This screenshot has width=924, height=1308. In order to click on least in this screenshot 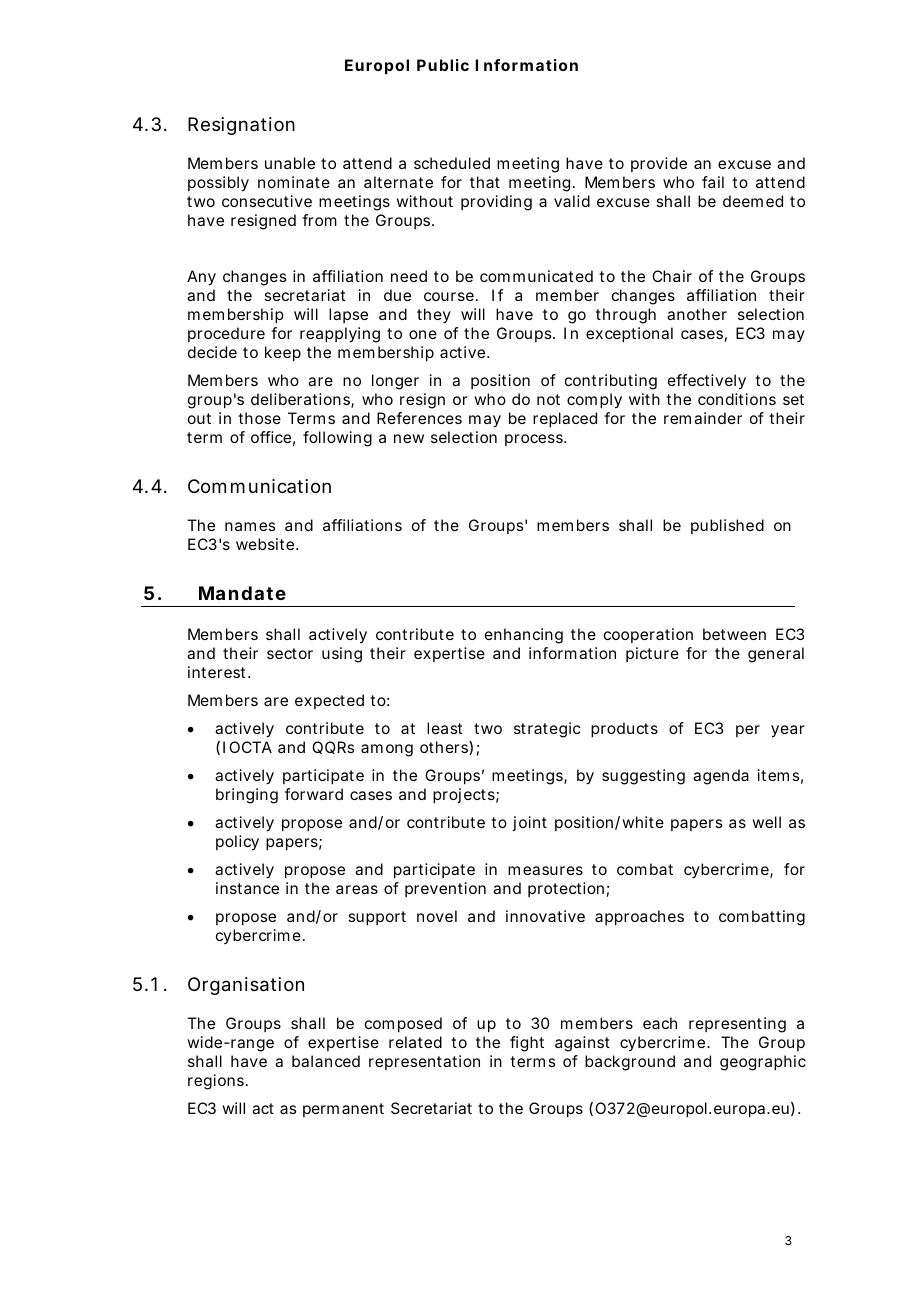, I will do `click(445, 728)`.
